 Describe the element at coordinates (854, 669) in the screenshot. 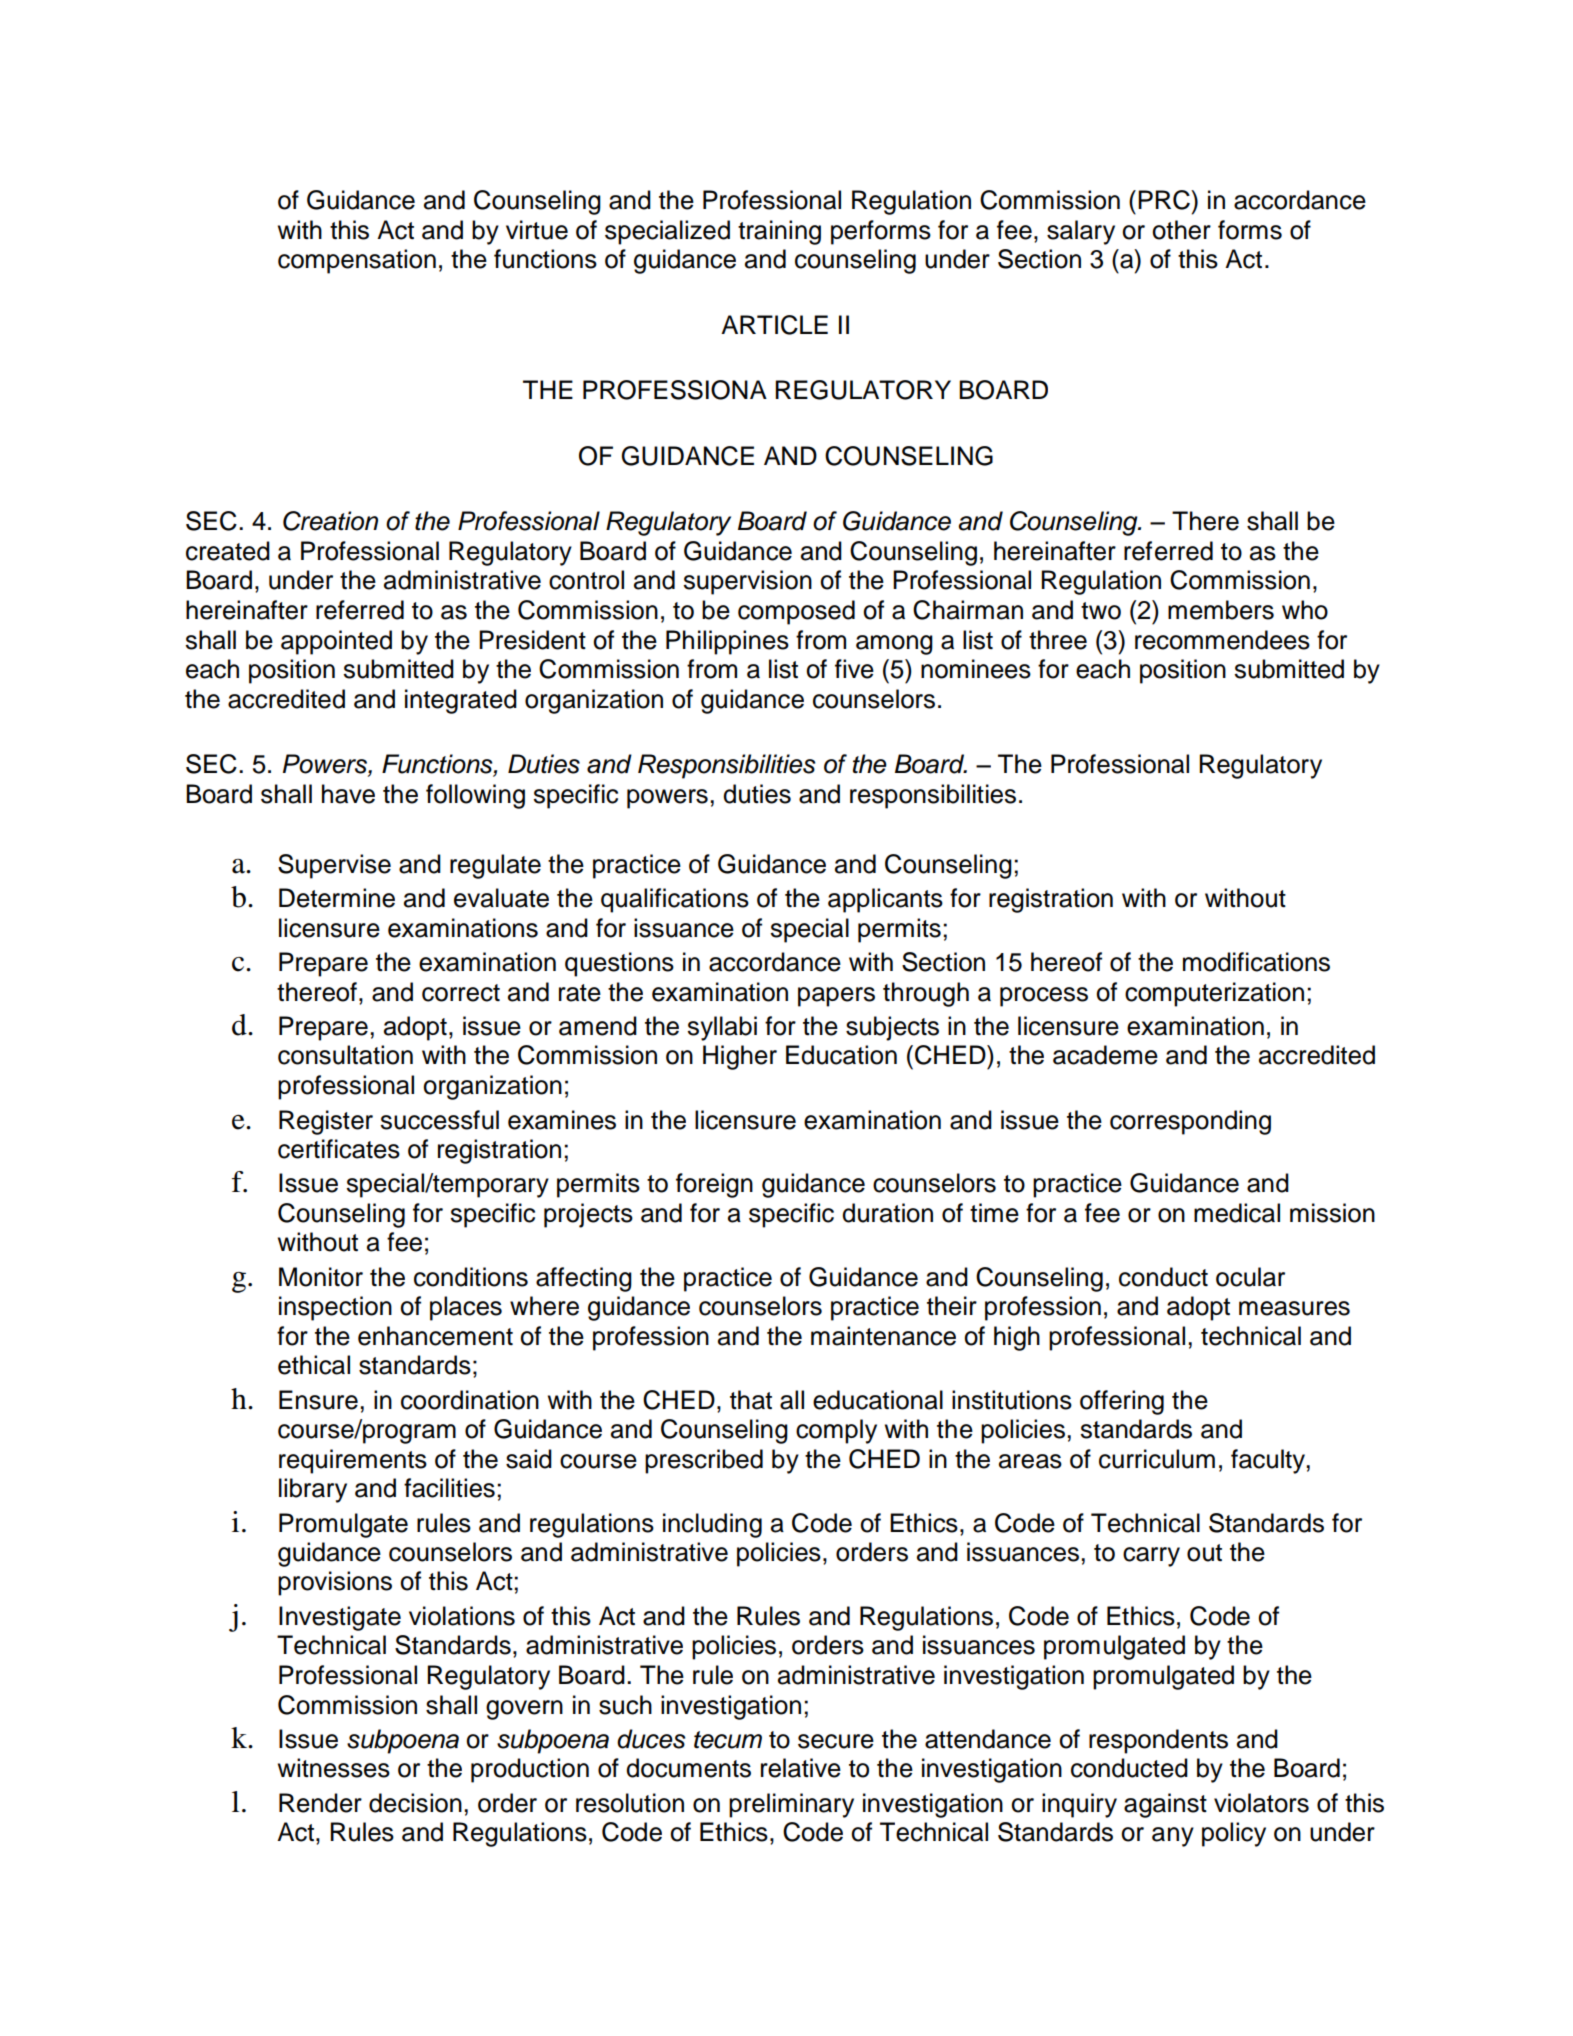

I see `five` at that location.
